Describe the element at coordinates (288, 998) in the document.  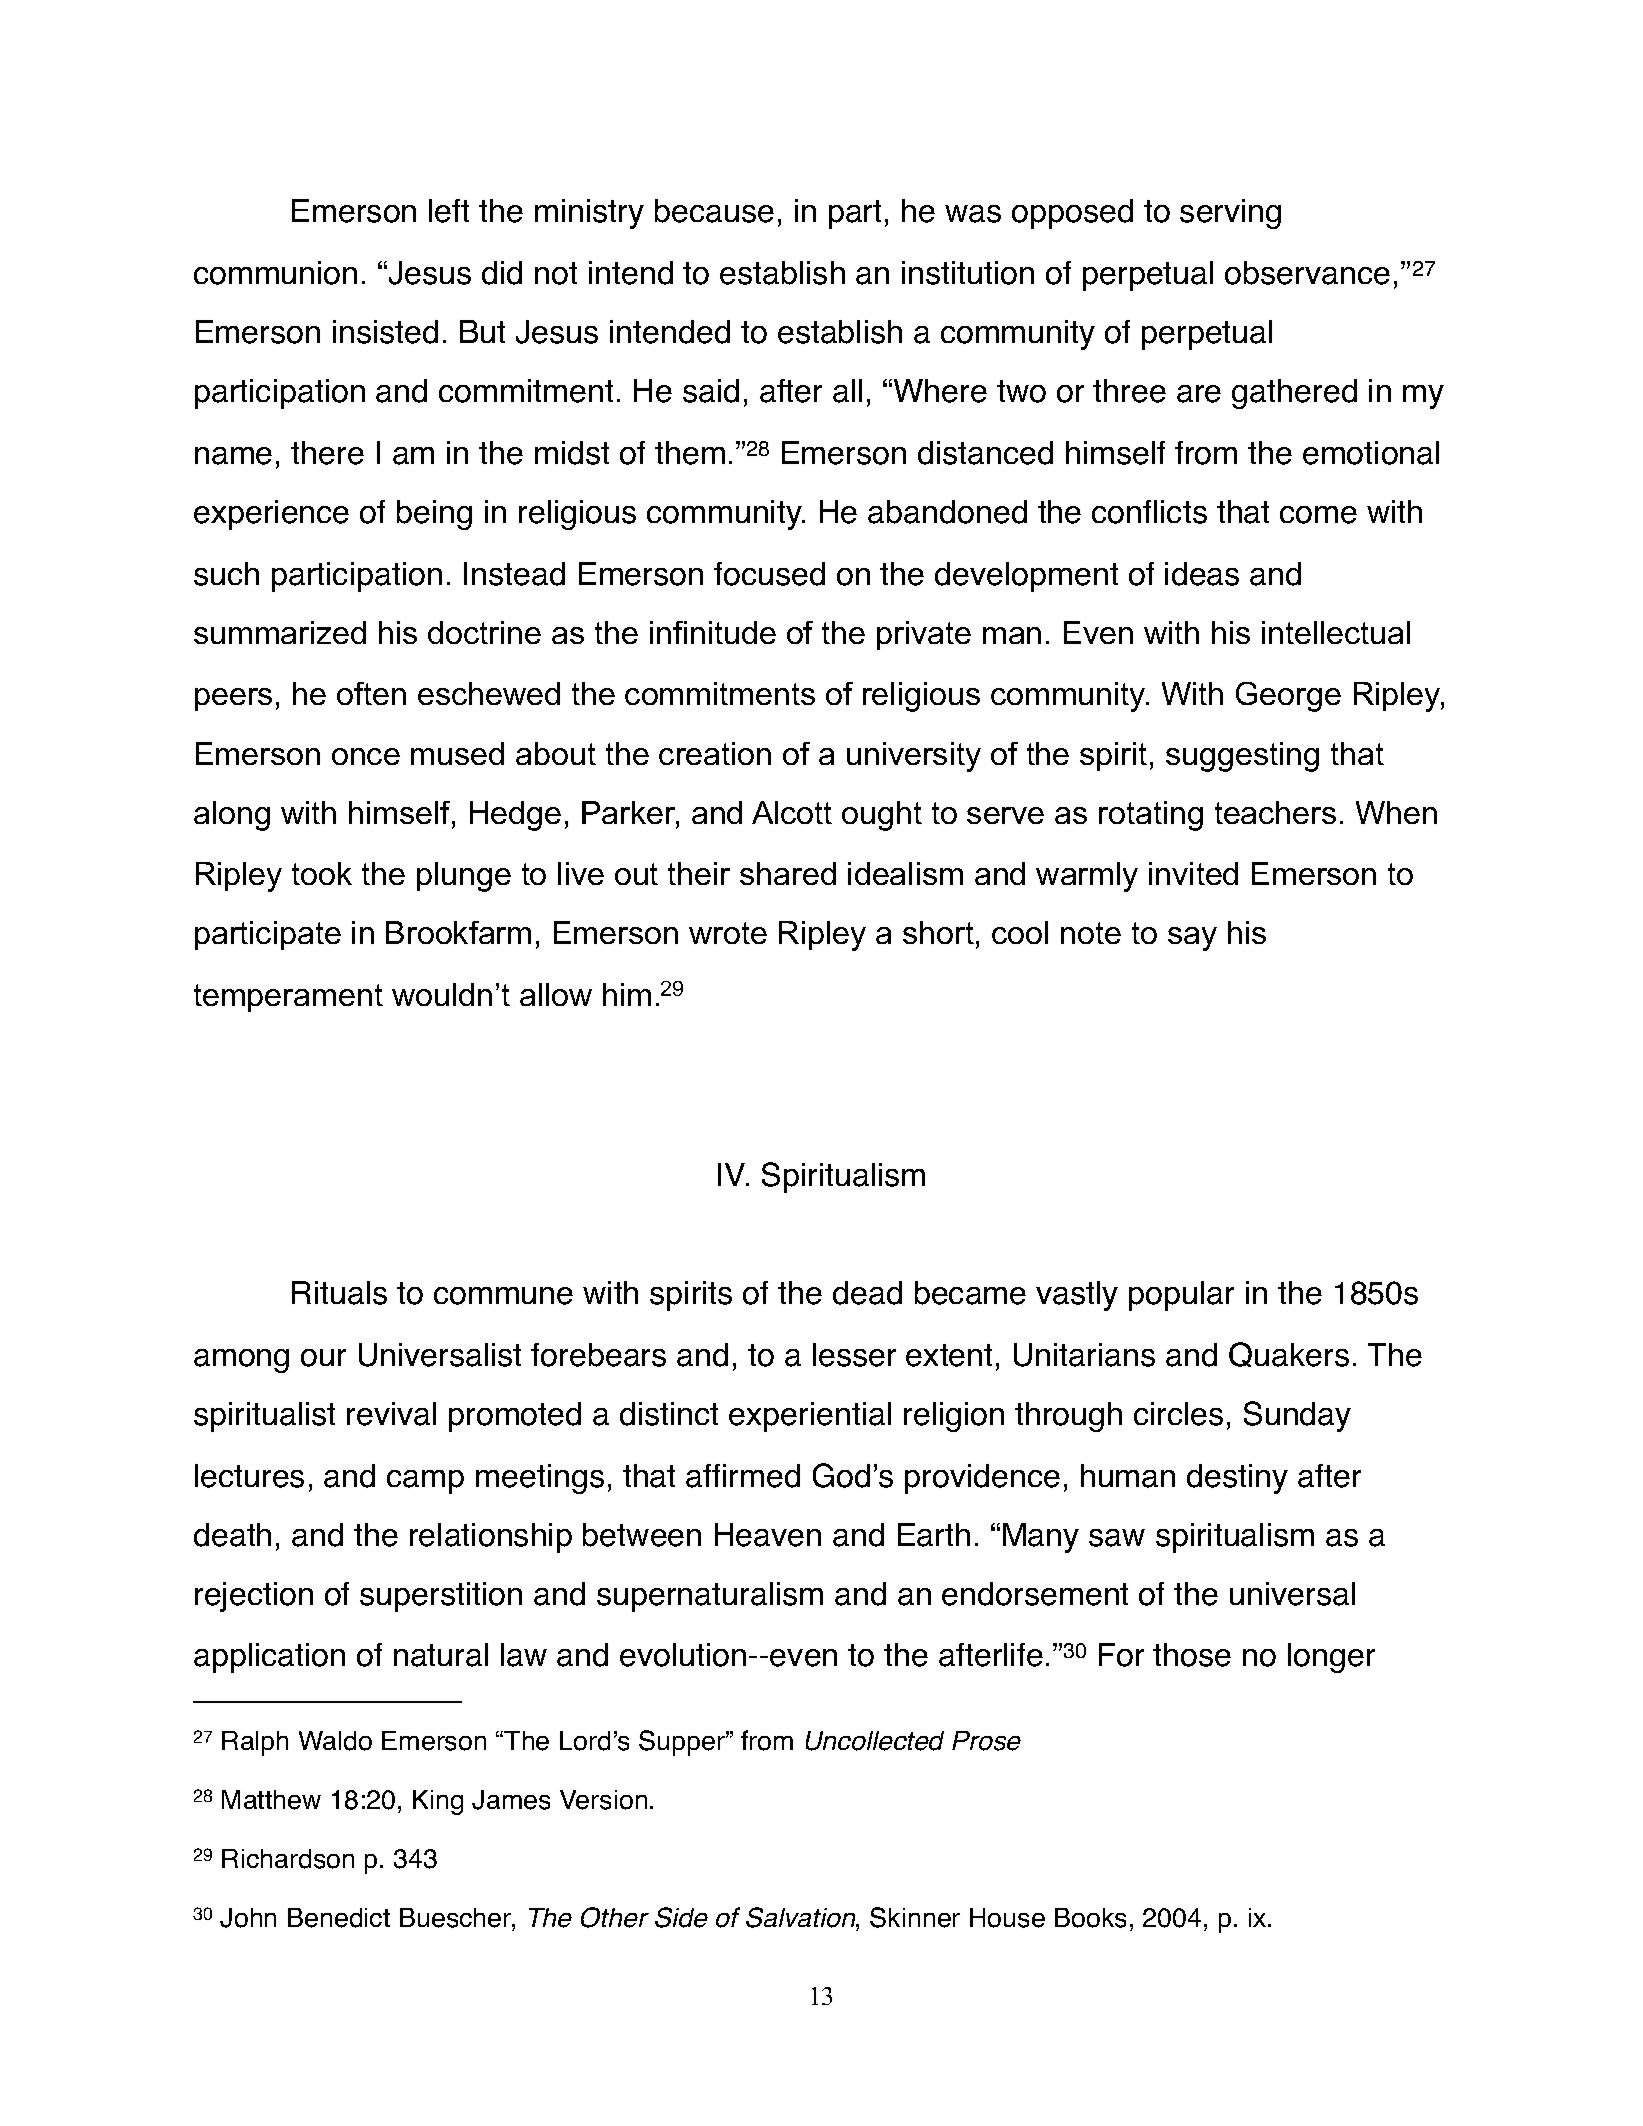
I see `temperament` at that location.
